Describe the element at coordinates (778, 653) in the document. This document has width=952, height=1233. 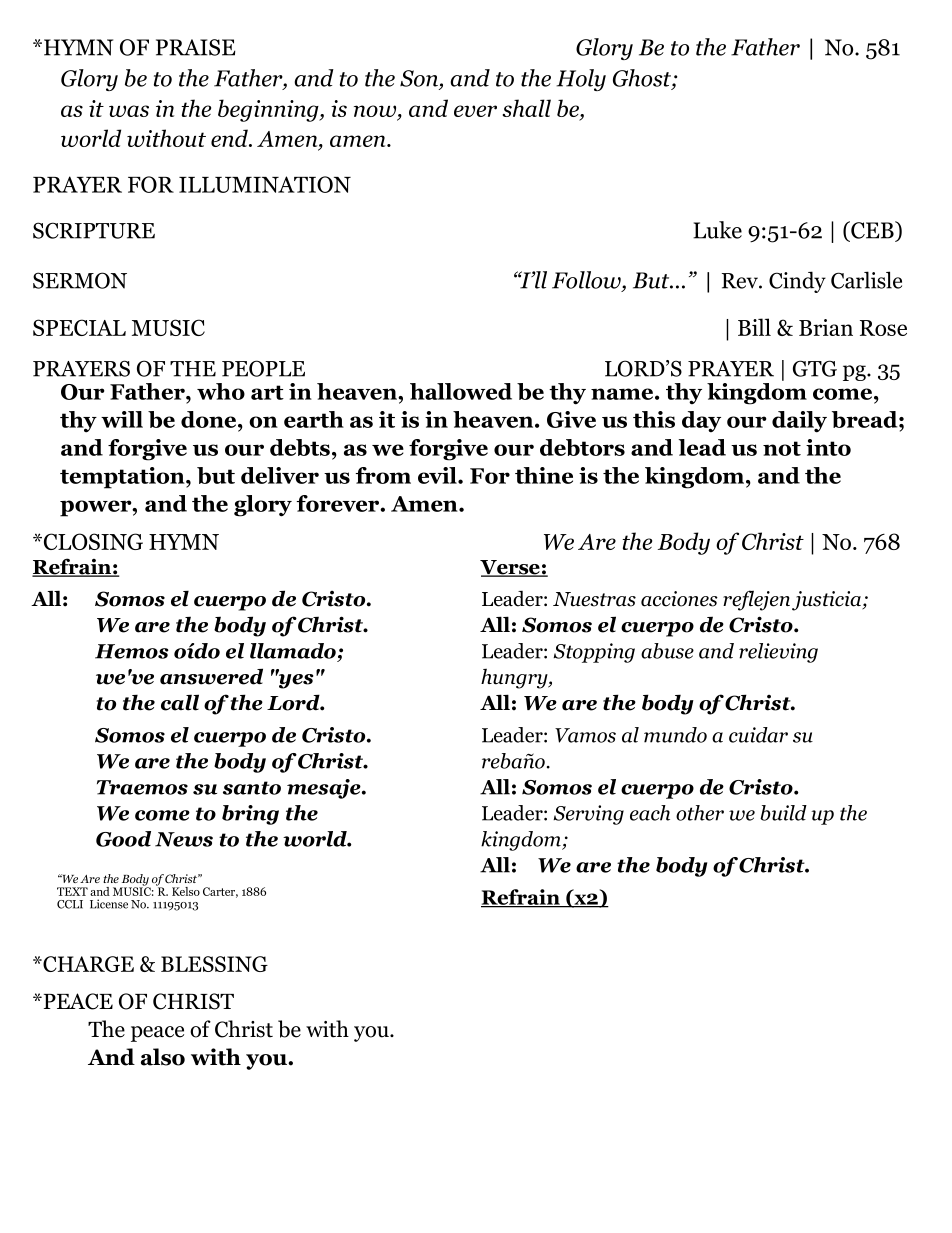
I see `relieving` at that location.
